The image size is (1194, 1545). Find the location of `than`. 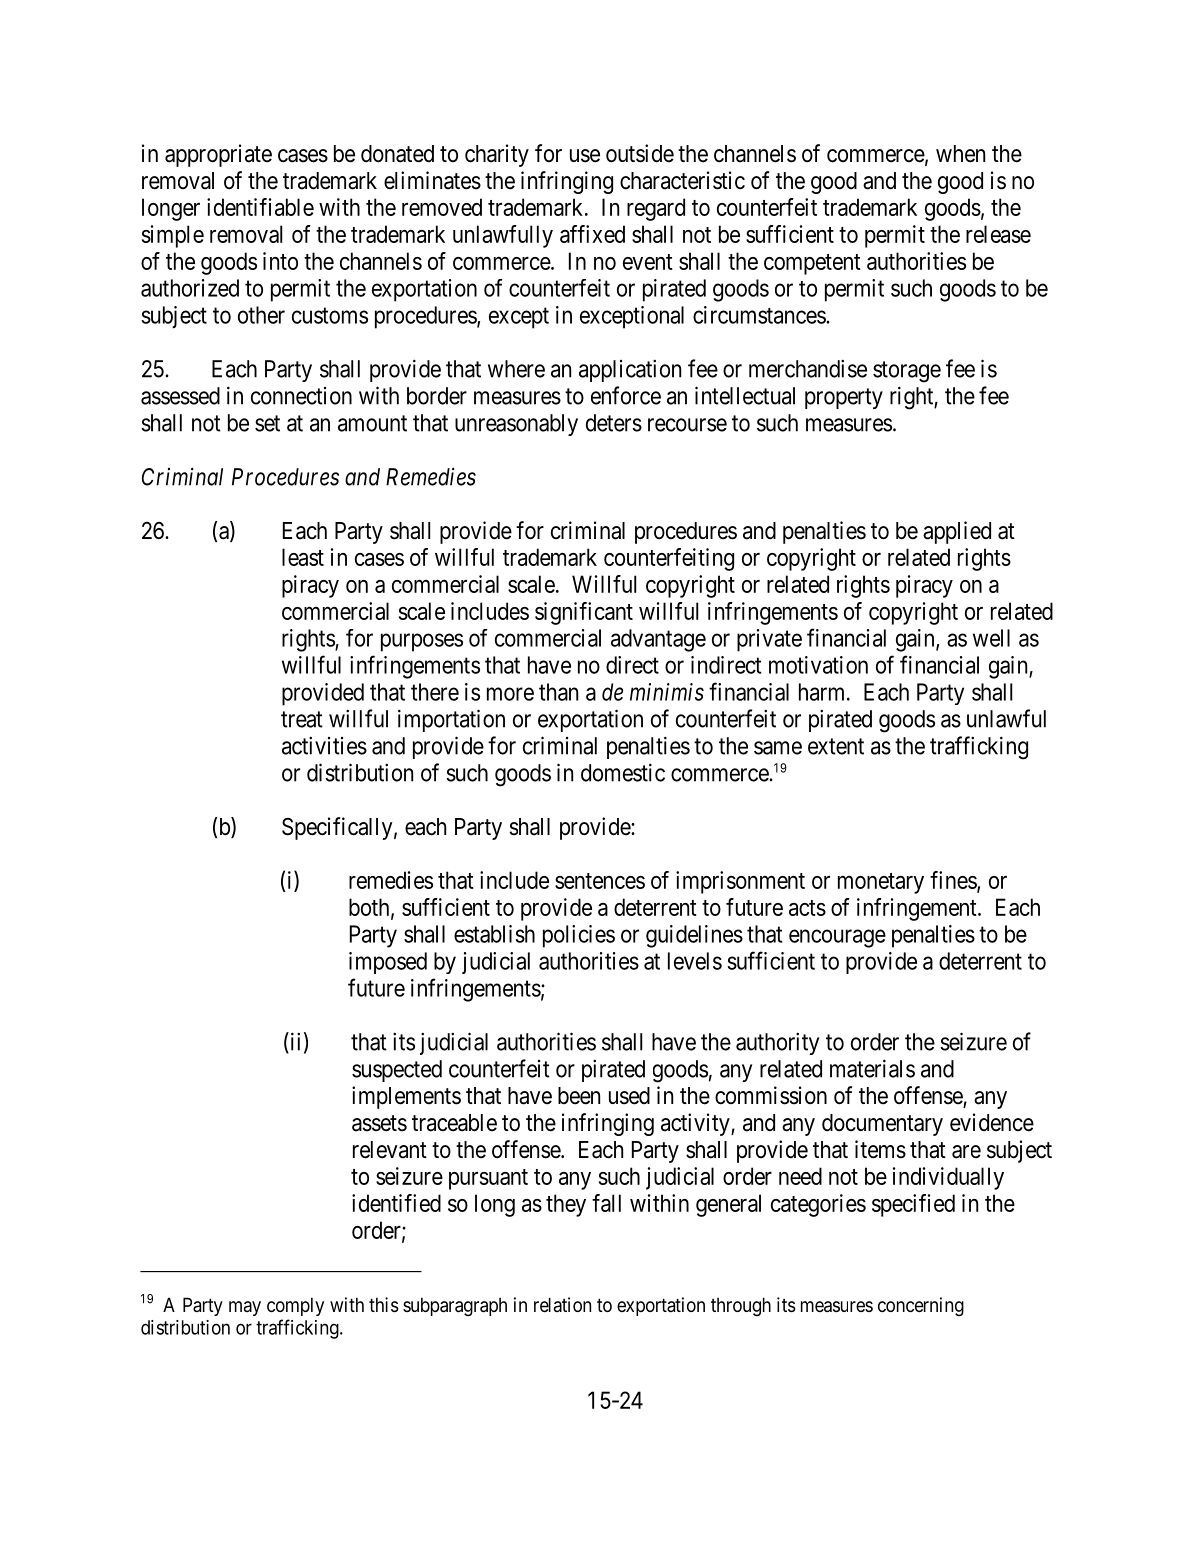

than is located at coordinates (558, 692).
